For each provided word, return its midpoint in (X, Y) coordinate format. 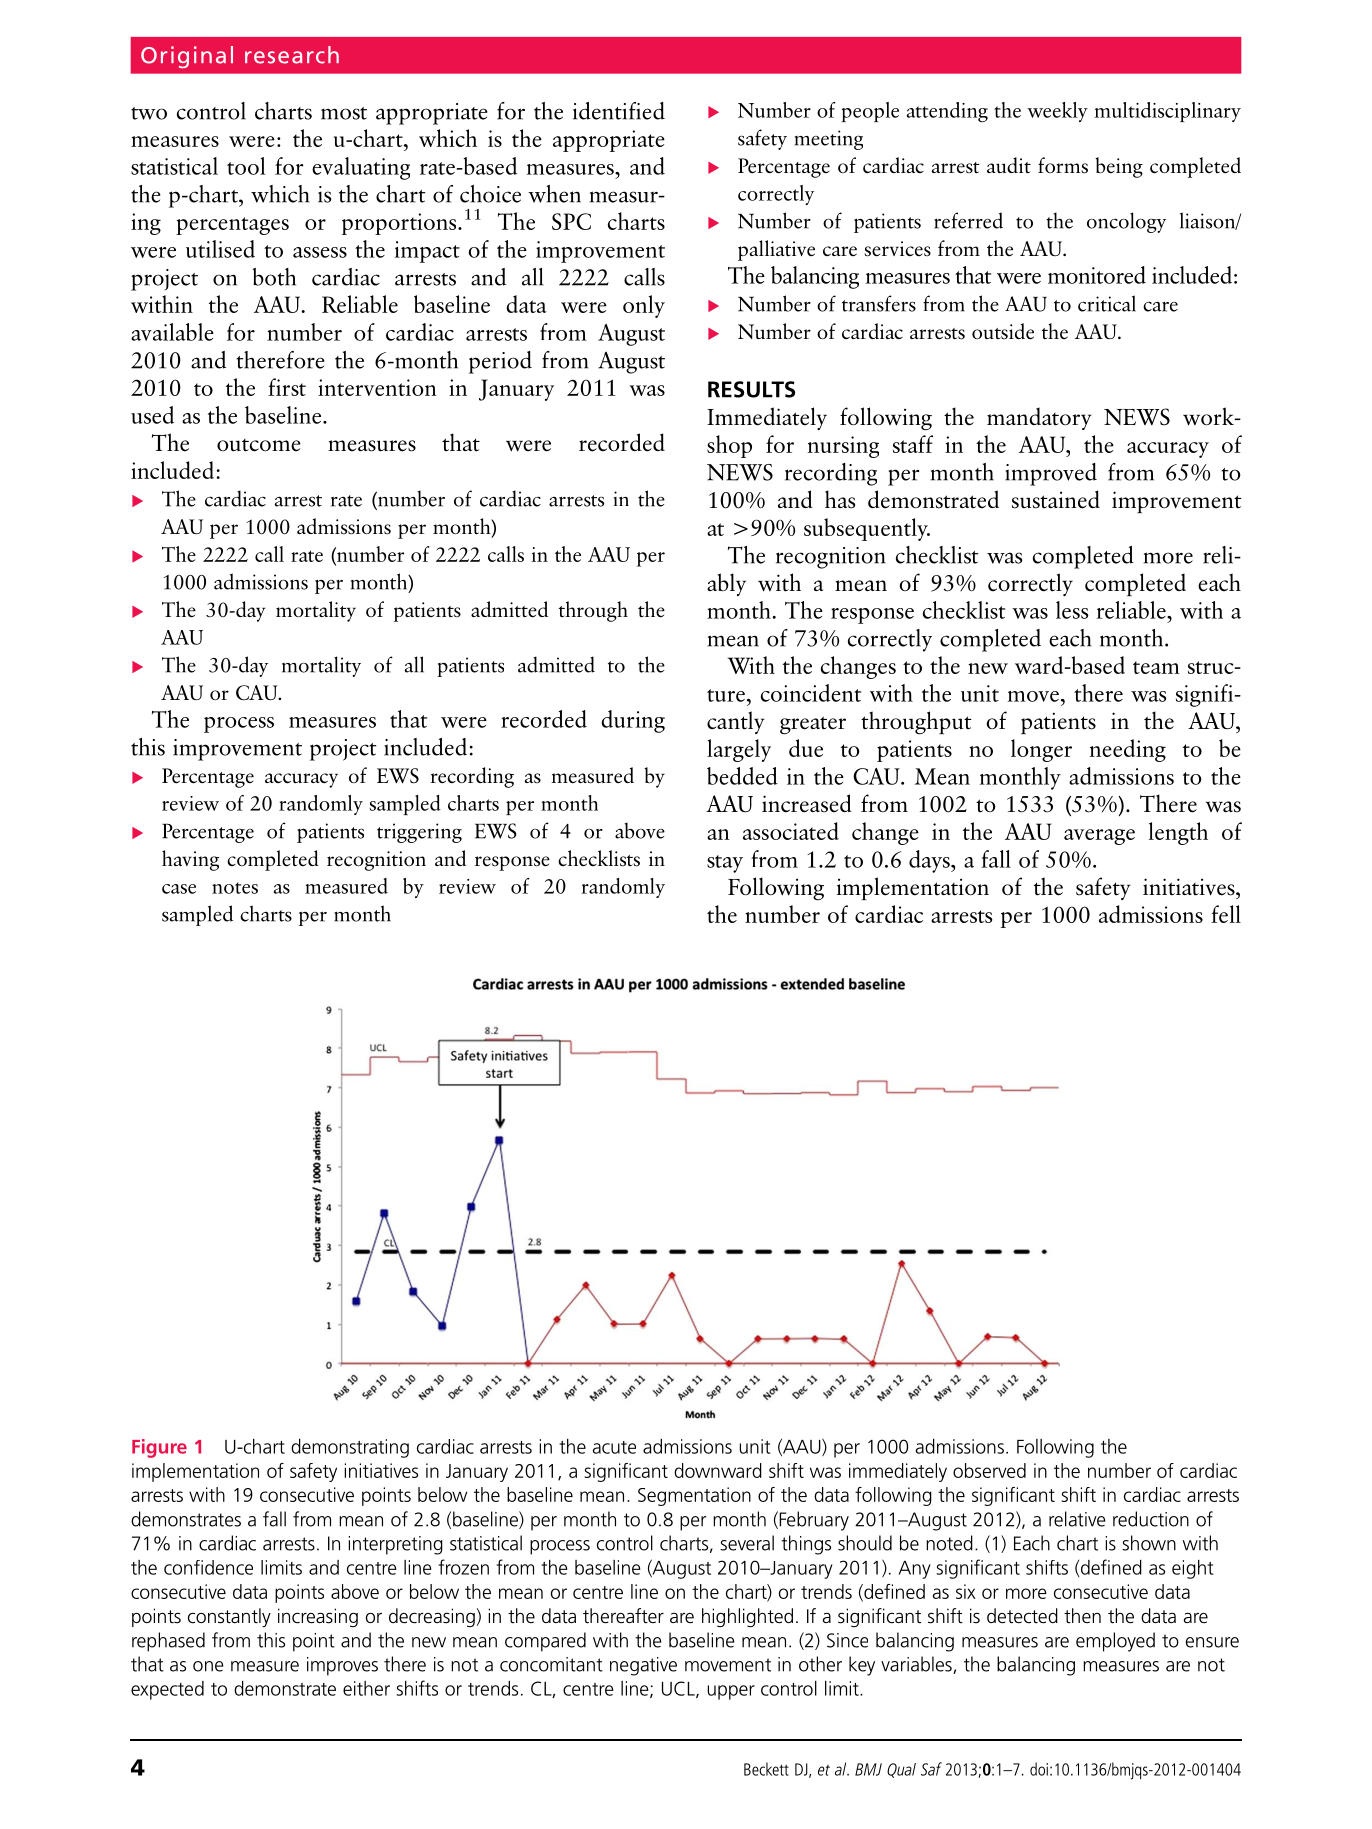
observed (989, 1470)
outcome (259, 445)
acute (614, 1447)
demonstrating (350, 1448)
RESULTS (751, 389)
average (1099, 837)
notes (235, 888)
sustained (1056, 499)
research (292, 55)
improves (342, 1666)
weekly (1057, 112)
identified (619, 111)
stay (725, 864)
